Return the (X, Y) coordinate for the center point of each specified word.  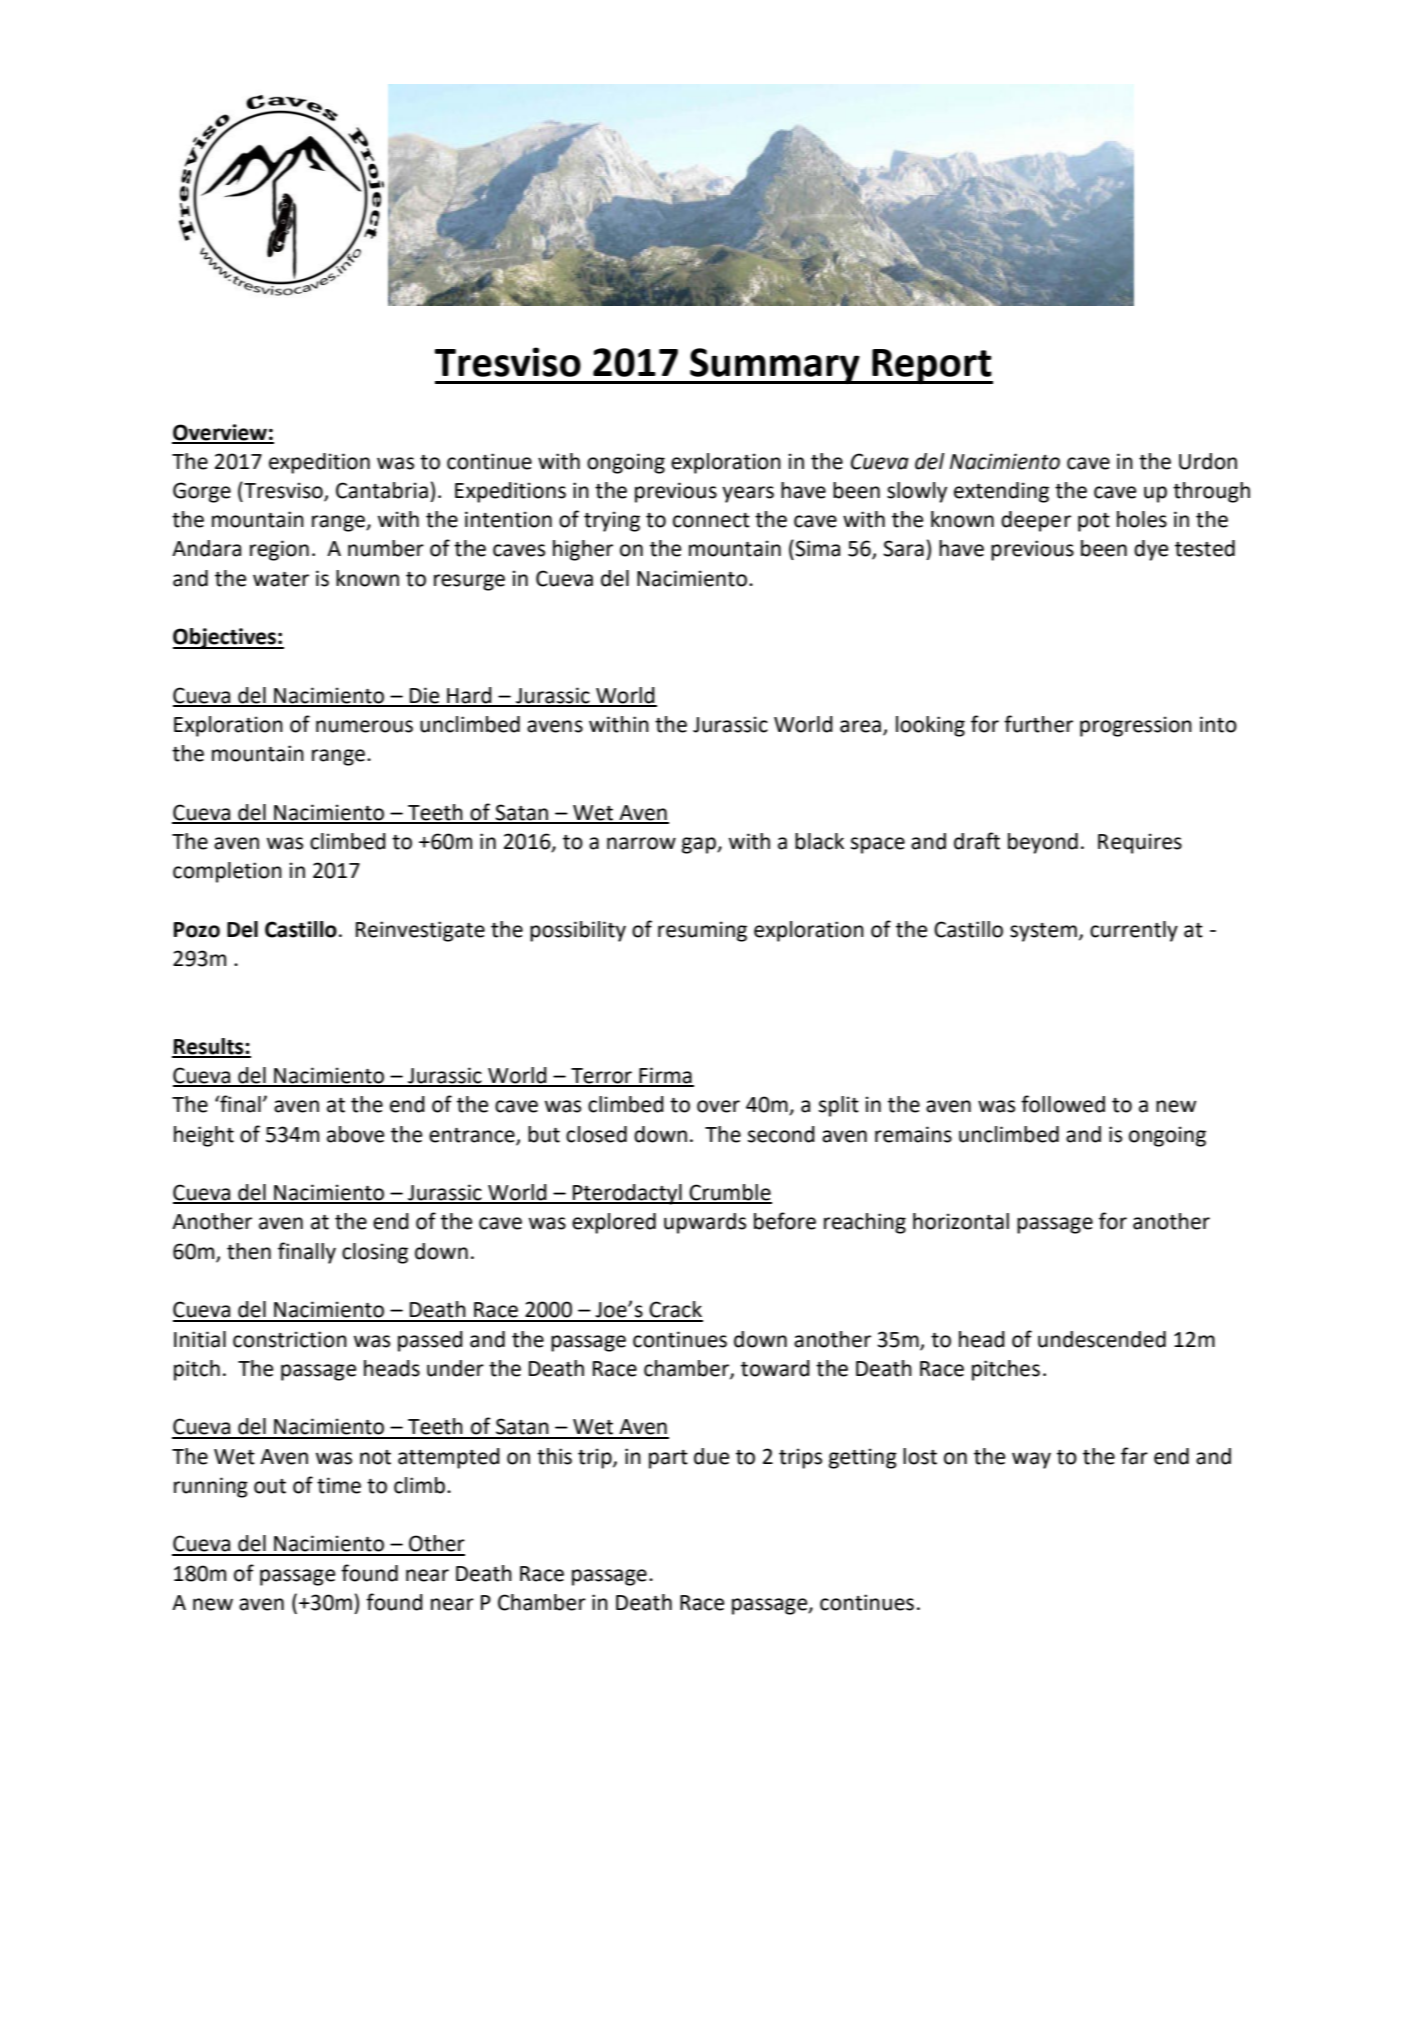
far (1134, 1456)
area (860, 726)
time (339, 1485)
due (711, 1456)
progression (1136, 726)
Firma (665, 1076)
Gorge (202, 492)
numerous (364, 726)
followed (1063, 1104)
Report (931, 366)
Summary (775, 366)
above (355, 1134)
